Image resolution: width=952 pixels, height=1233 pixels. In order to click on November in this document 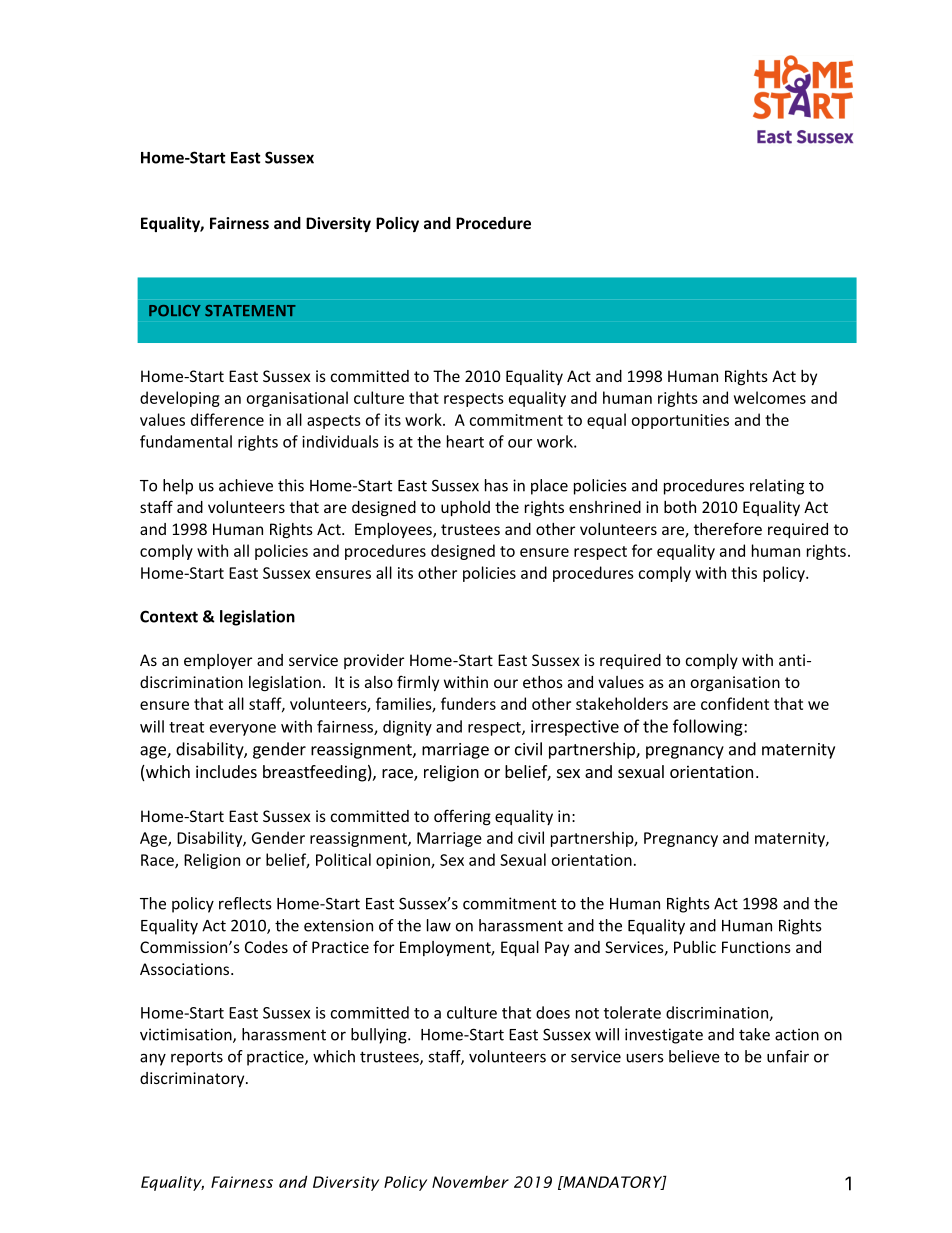, I will do `click(470, 1182)`.
